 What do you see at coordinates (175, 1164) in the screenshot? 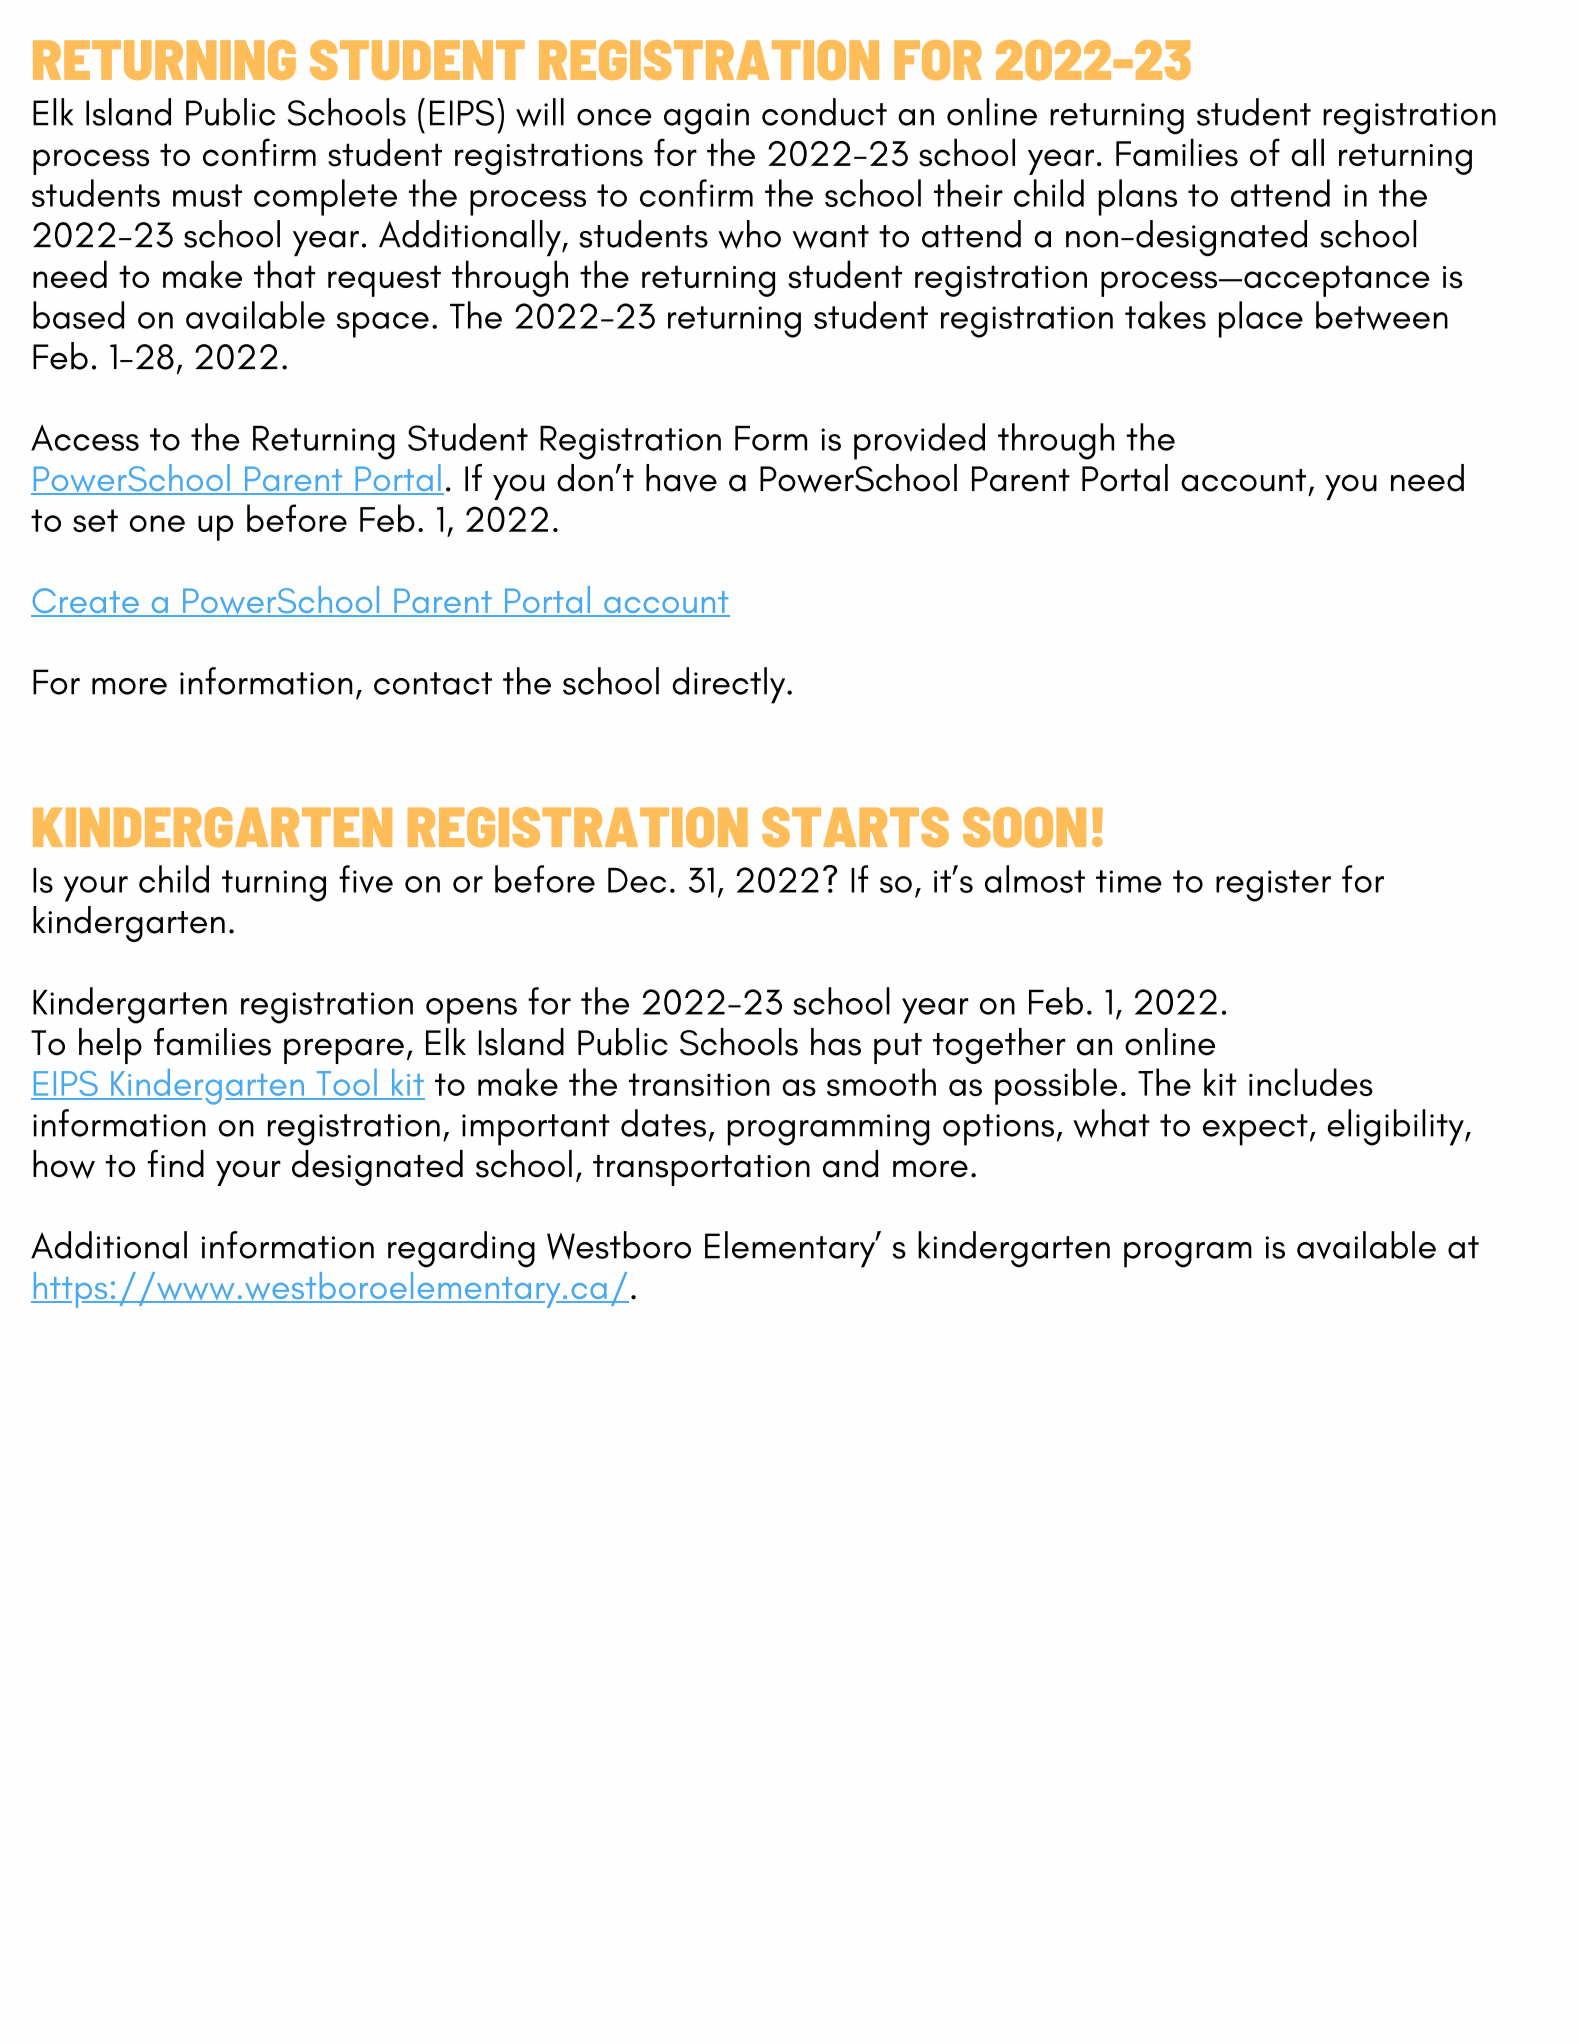
I see `find` at bounding box center [175, 1164].
